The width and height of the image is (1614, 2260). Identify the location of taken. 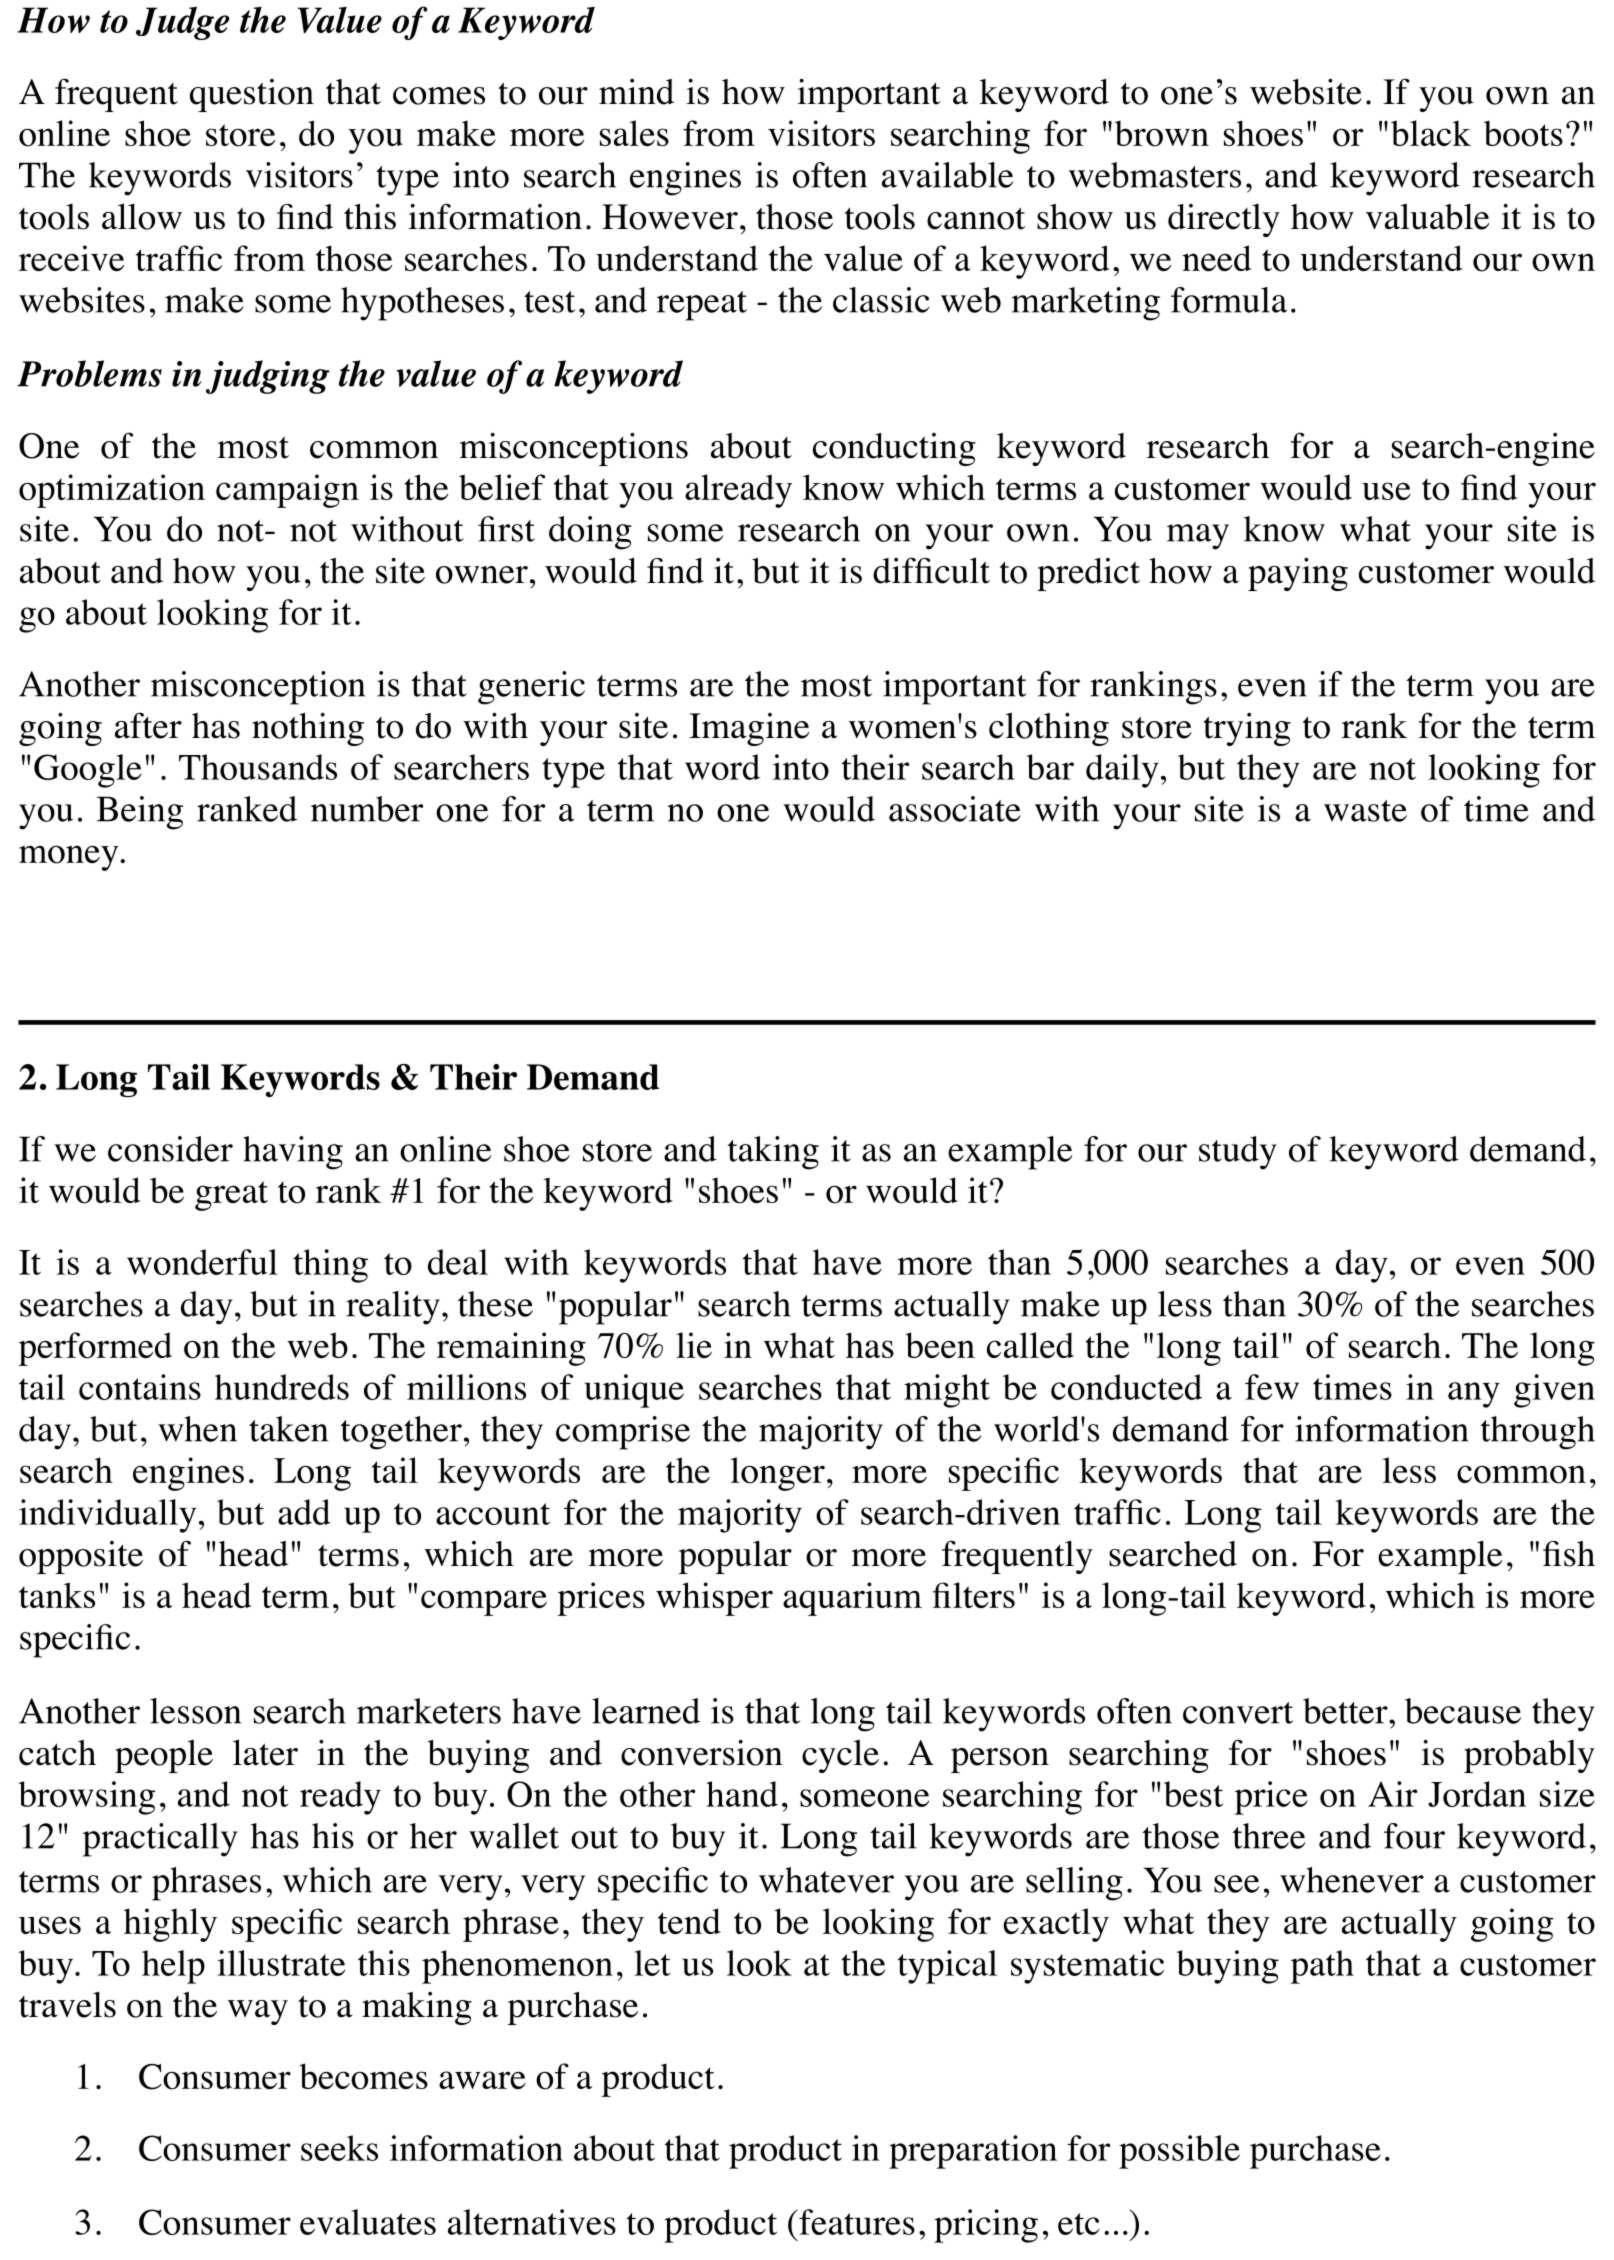
(288, 1429).
